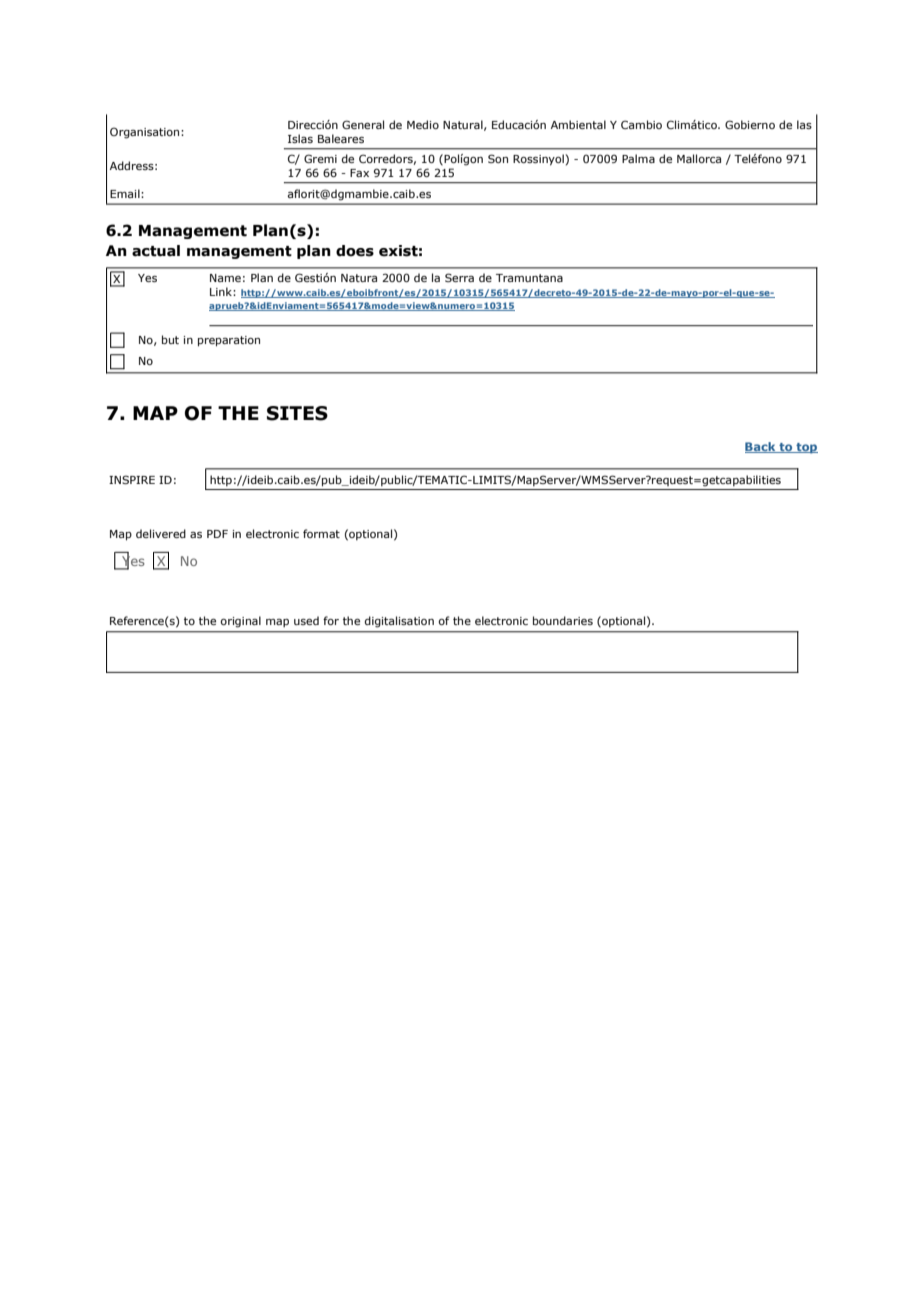 The image size is (924, 1308). I want to click on original, so click(241, 622).
